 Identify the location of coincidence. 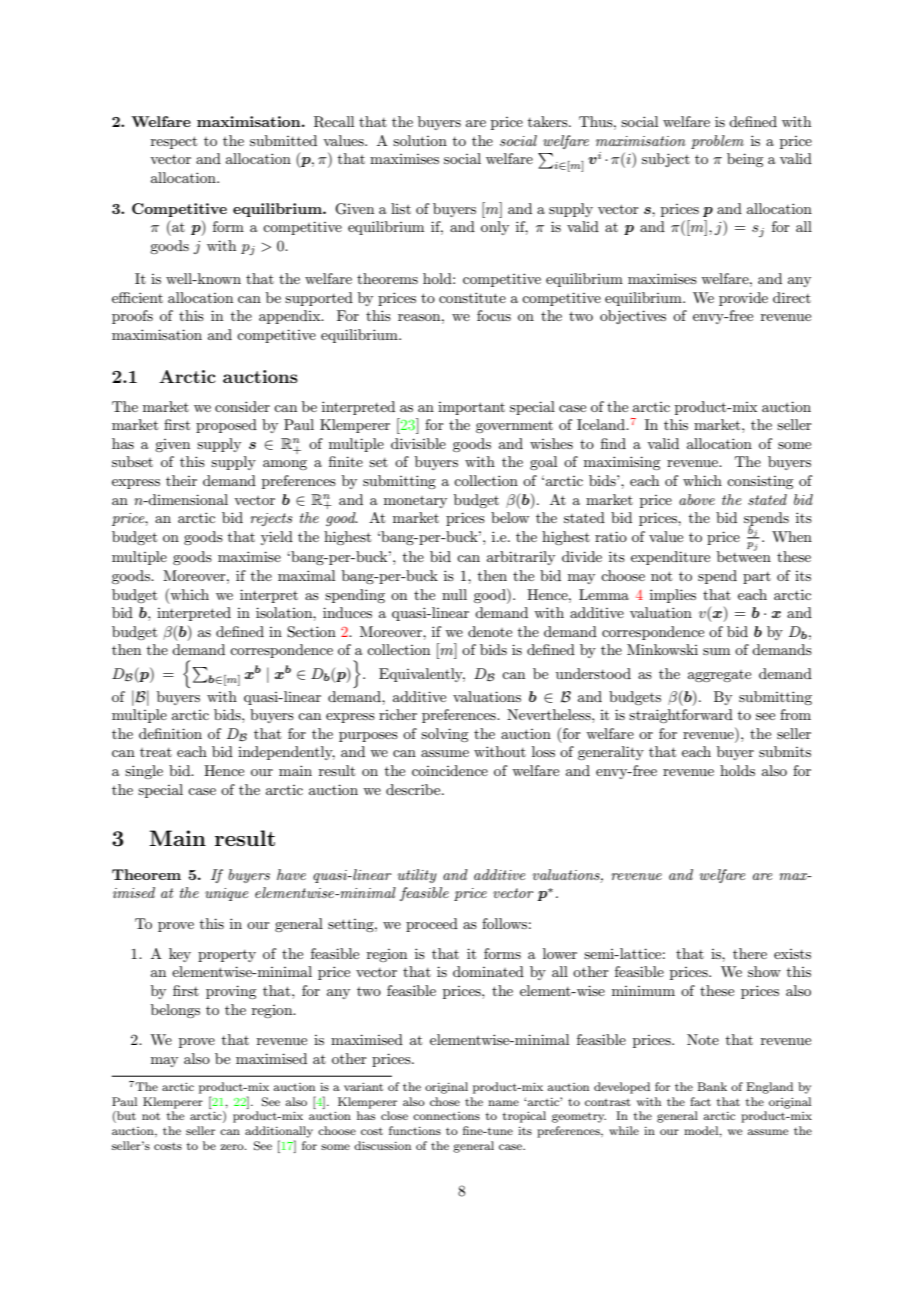
(450, 770).
